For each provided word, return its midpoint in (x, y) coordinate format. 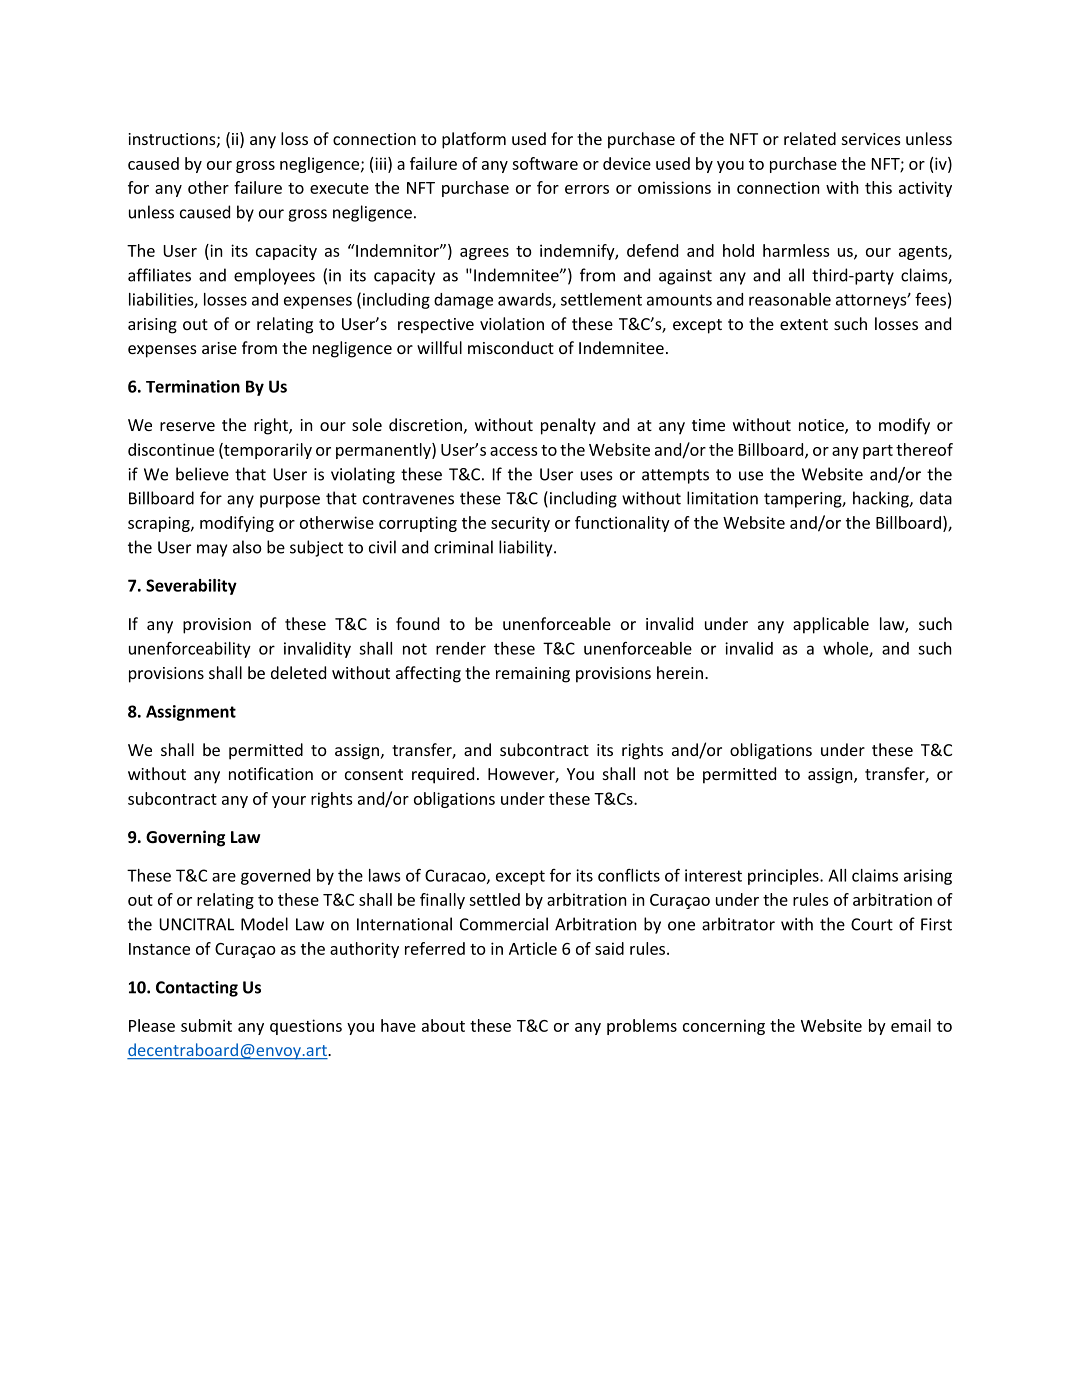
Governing (185, 838)
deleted (298, 672)
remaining (533, 675)
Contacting (197, 989)
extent (804, 324)
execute (339, 188)
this (878, 187)
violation (512, 323)
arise (219, 348)
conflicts (629, 875)
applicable (831, 625)
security (520, 524)
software (545, 163)
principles (784, 877)
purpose (290, 501)
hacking (882, 499)
